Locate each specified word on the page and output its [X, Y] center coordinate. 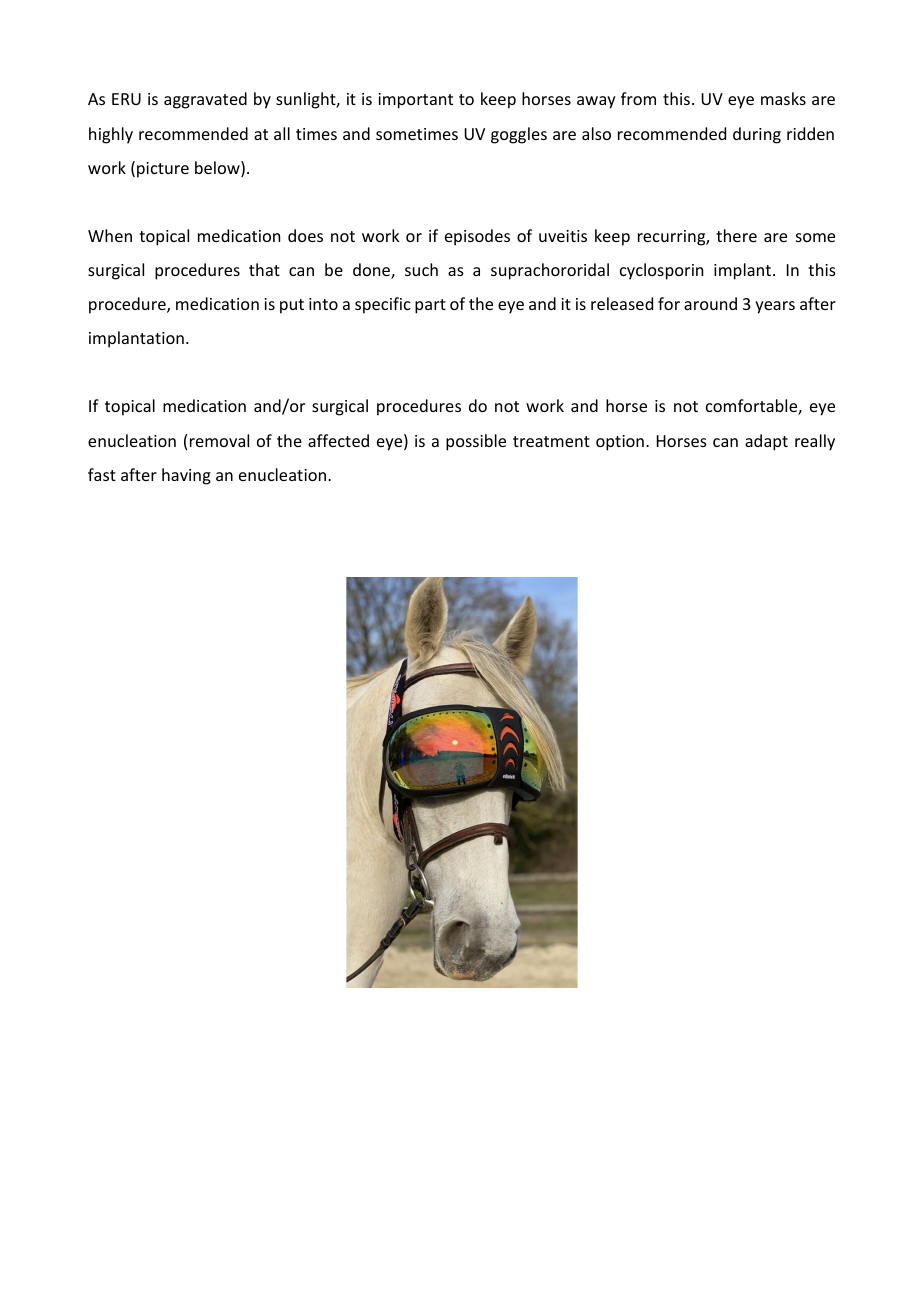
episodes [477, 237]
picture [163, 170]
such [421, 269]
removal [219, 440]
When [110, 235]
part [430, 306]
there [736, 235]
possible [476, 442]
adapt [766, 442]
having [186, 476]
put [292, 306]
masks [783, 98]
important [415, 101]
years [775, 307]
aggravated [205, 100]
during [757, 135]
